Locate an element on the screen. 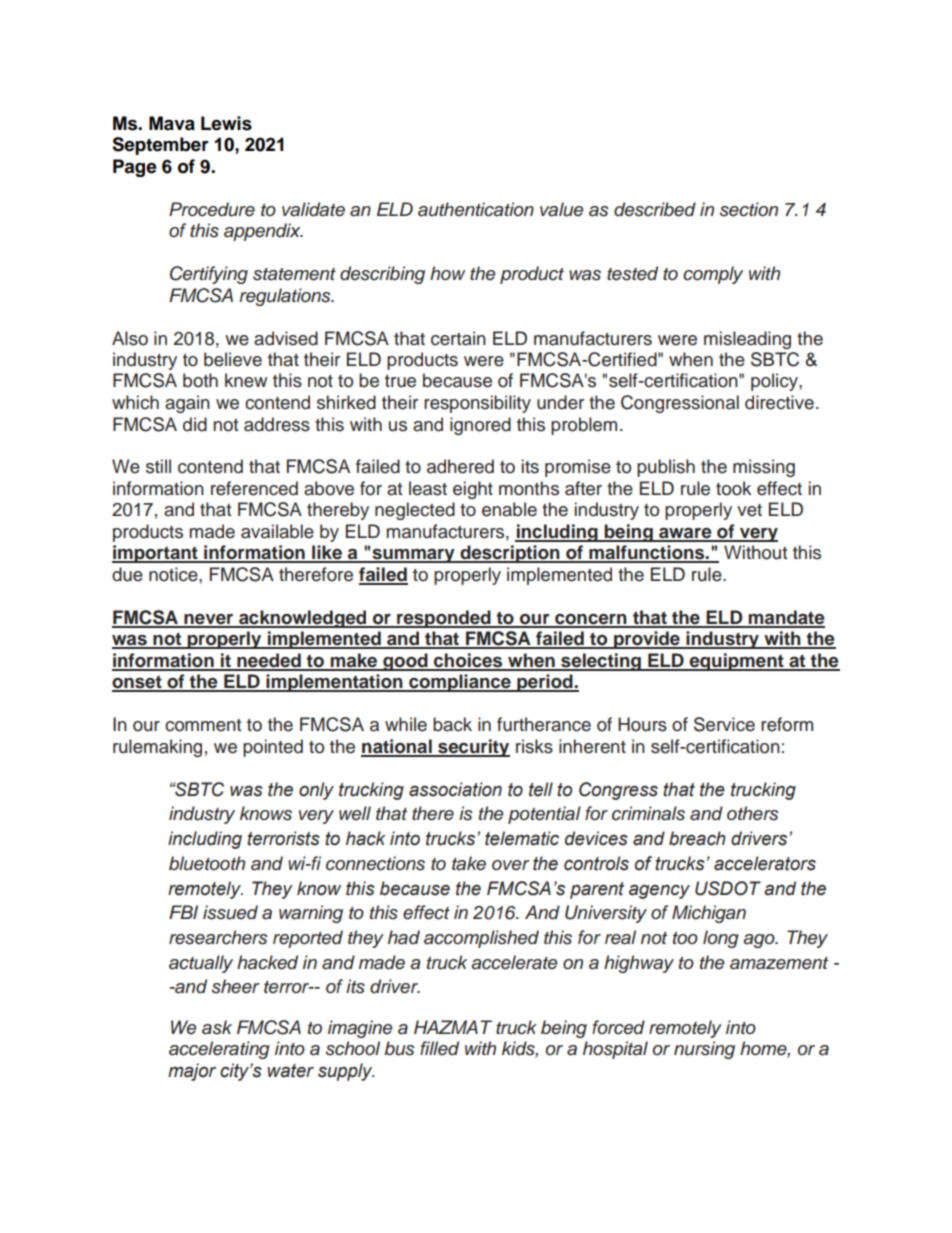 This screenshot has height=1233, width=952. section is located at coordinates (749, 209).
